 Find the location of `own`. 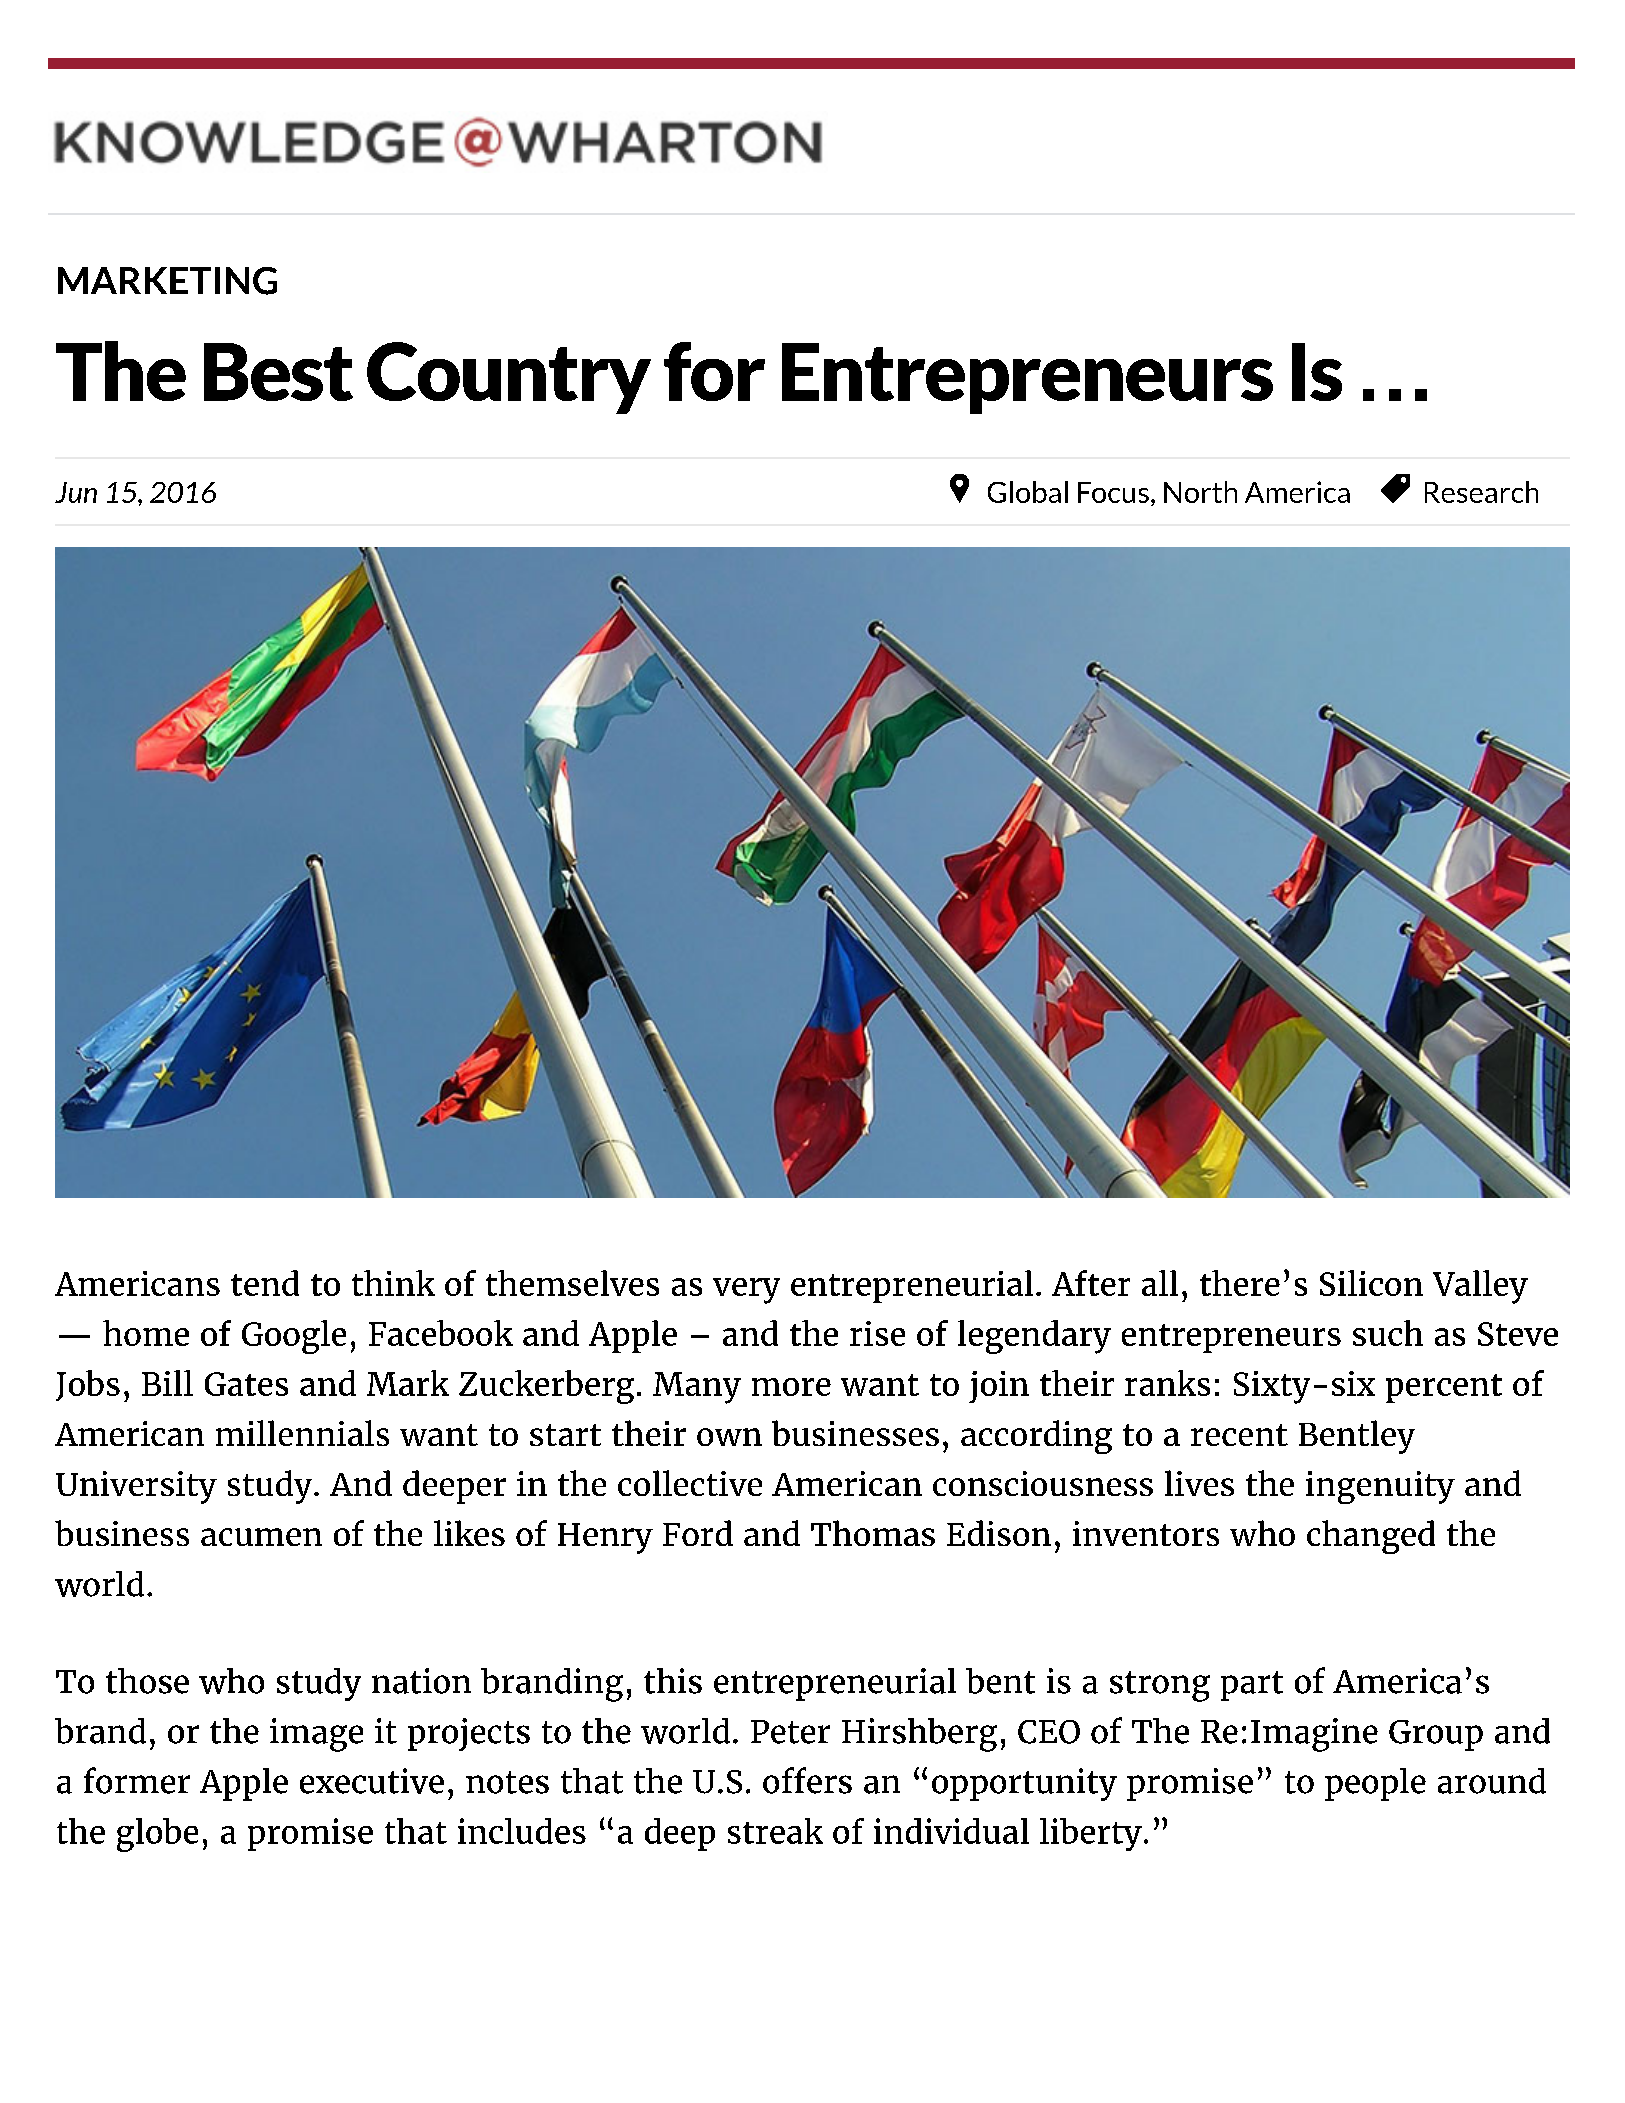

own is located at coordinates (729, 1437).
